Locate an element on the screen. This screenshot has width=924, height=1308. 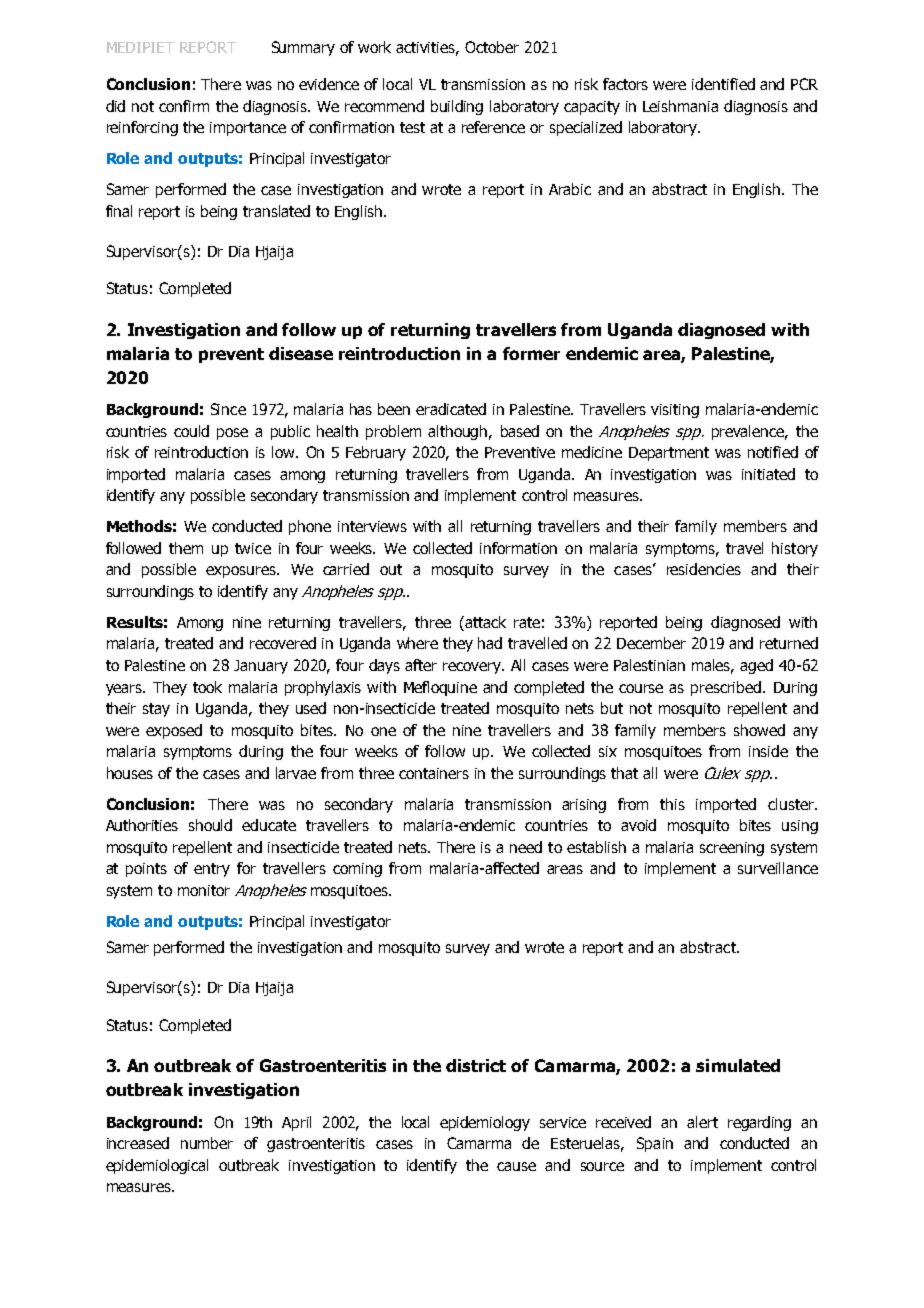
former is located at coordinates (531, 353).
